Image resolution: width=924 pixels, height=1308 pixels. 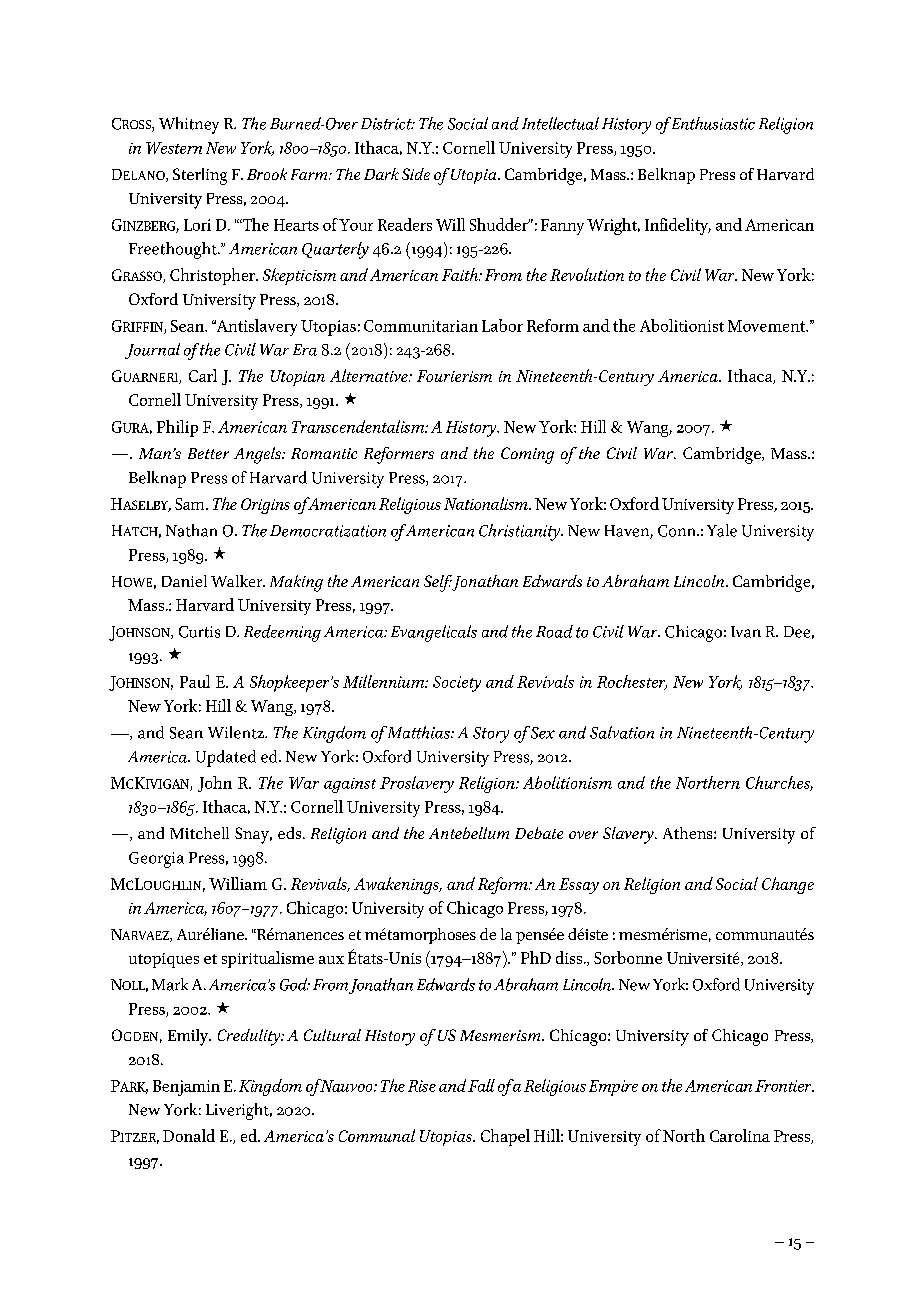 What do you see at coordinates (186, 1088) in the screenshot?
I see `Benjamin` at bounding box center [186, 1088].
